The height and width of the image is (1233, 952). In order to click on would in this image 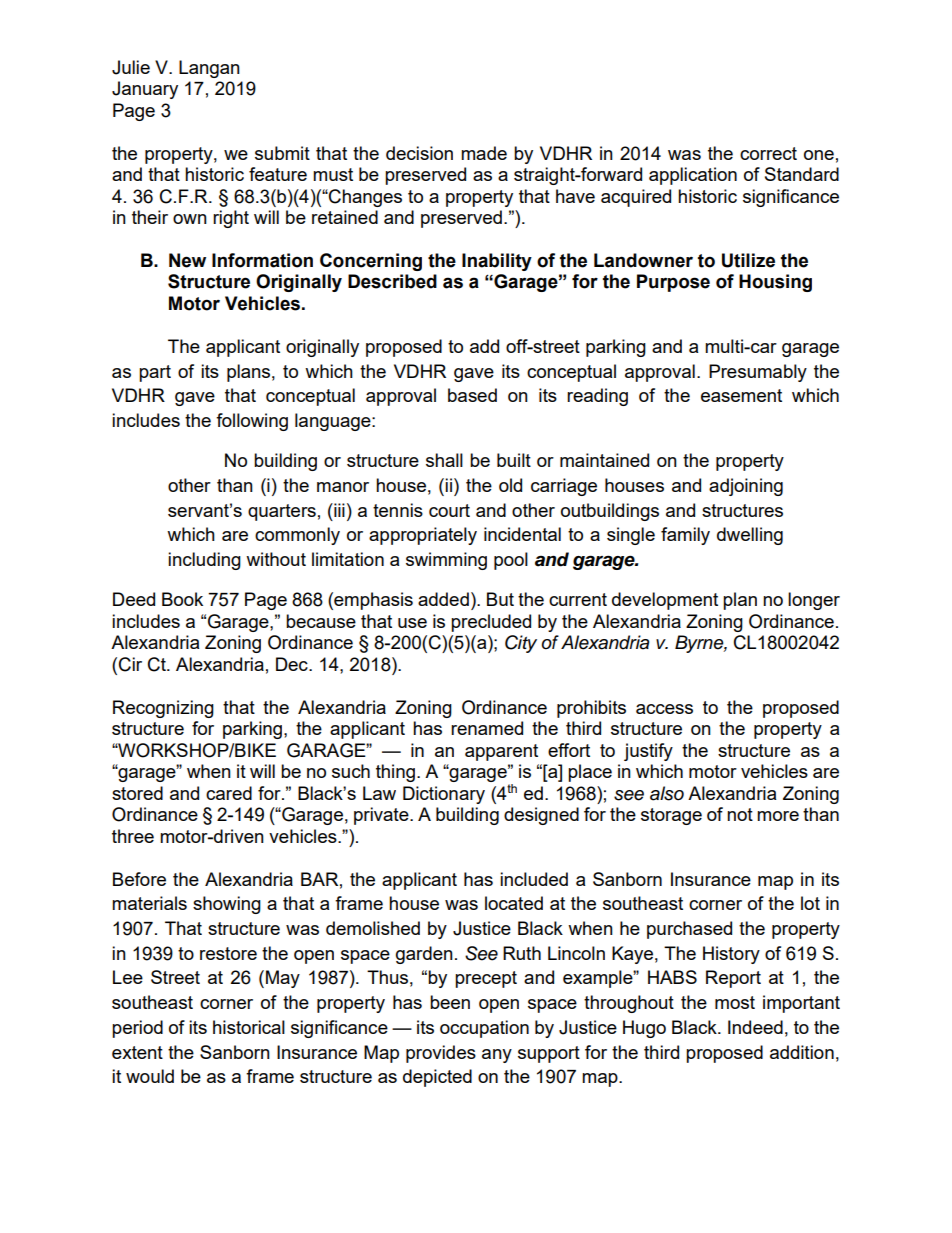, I will do `click(150, 1076)`.
